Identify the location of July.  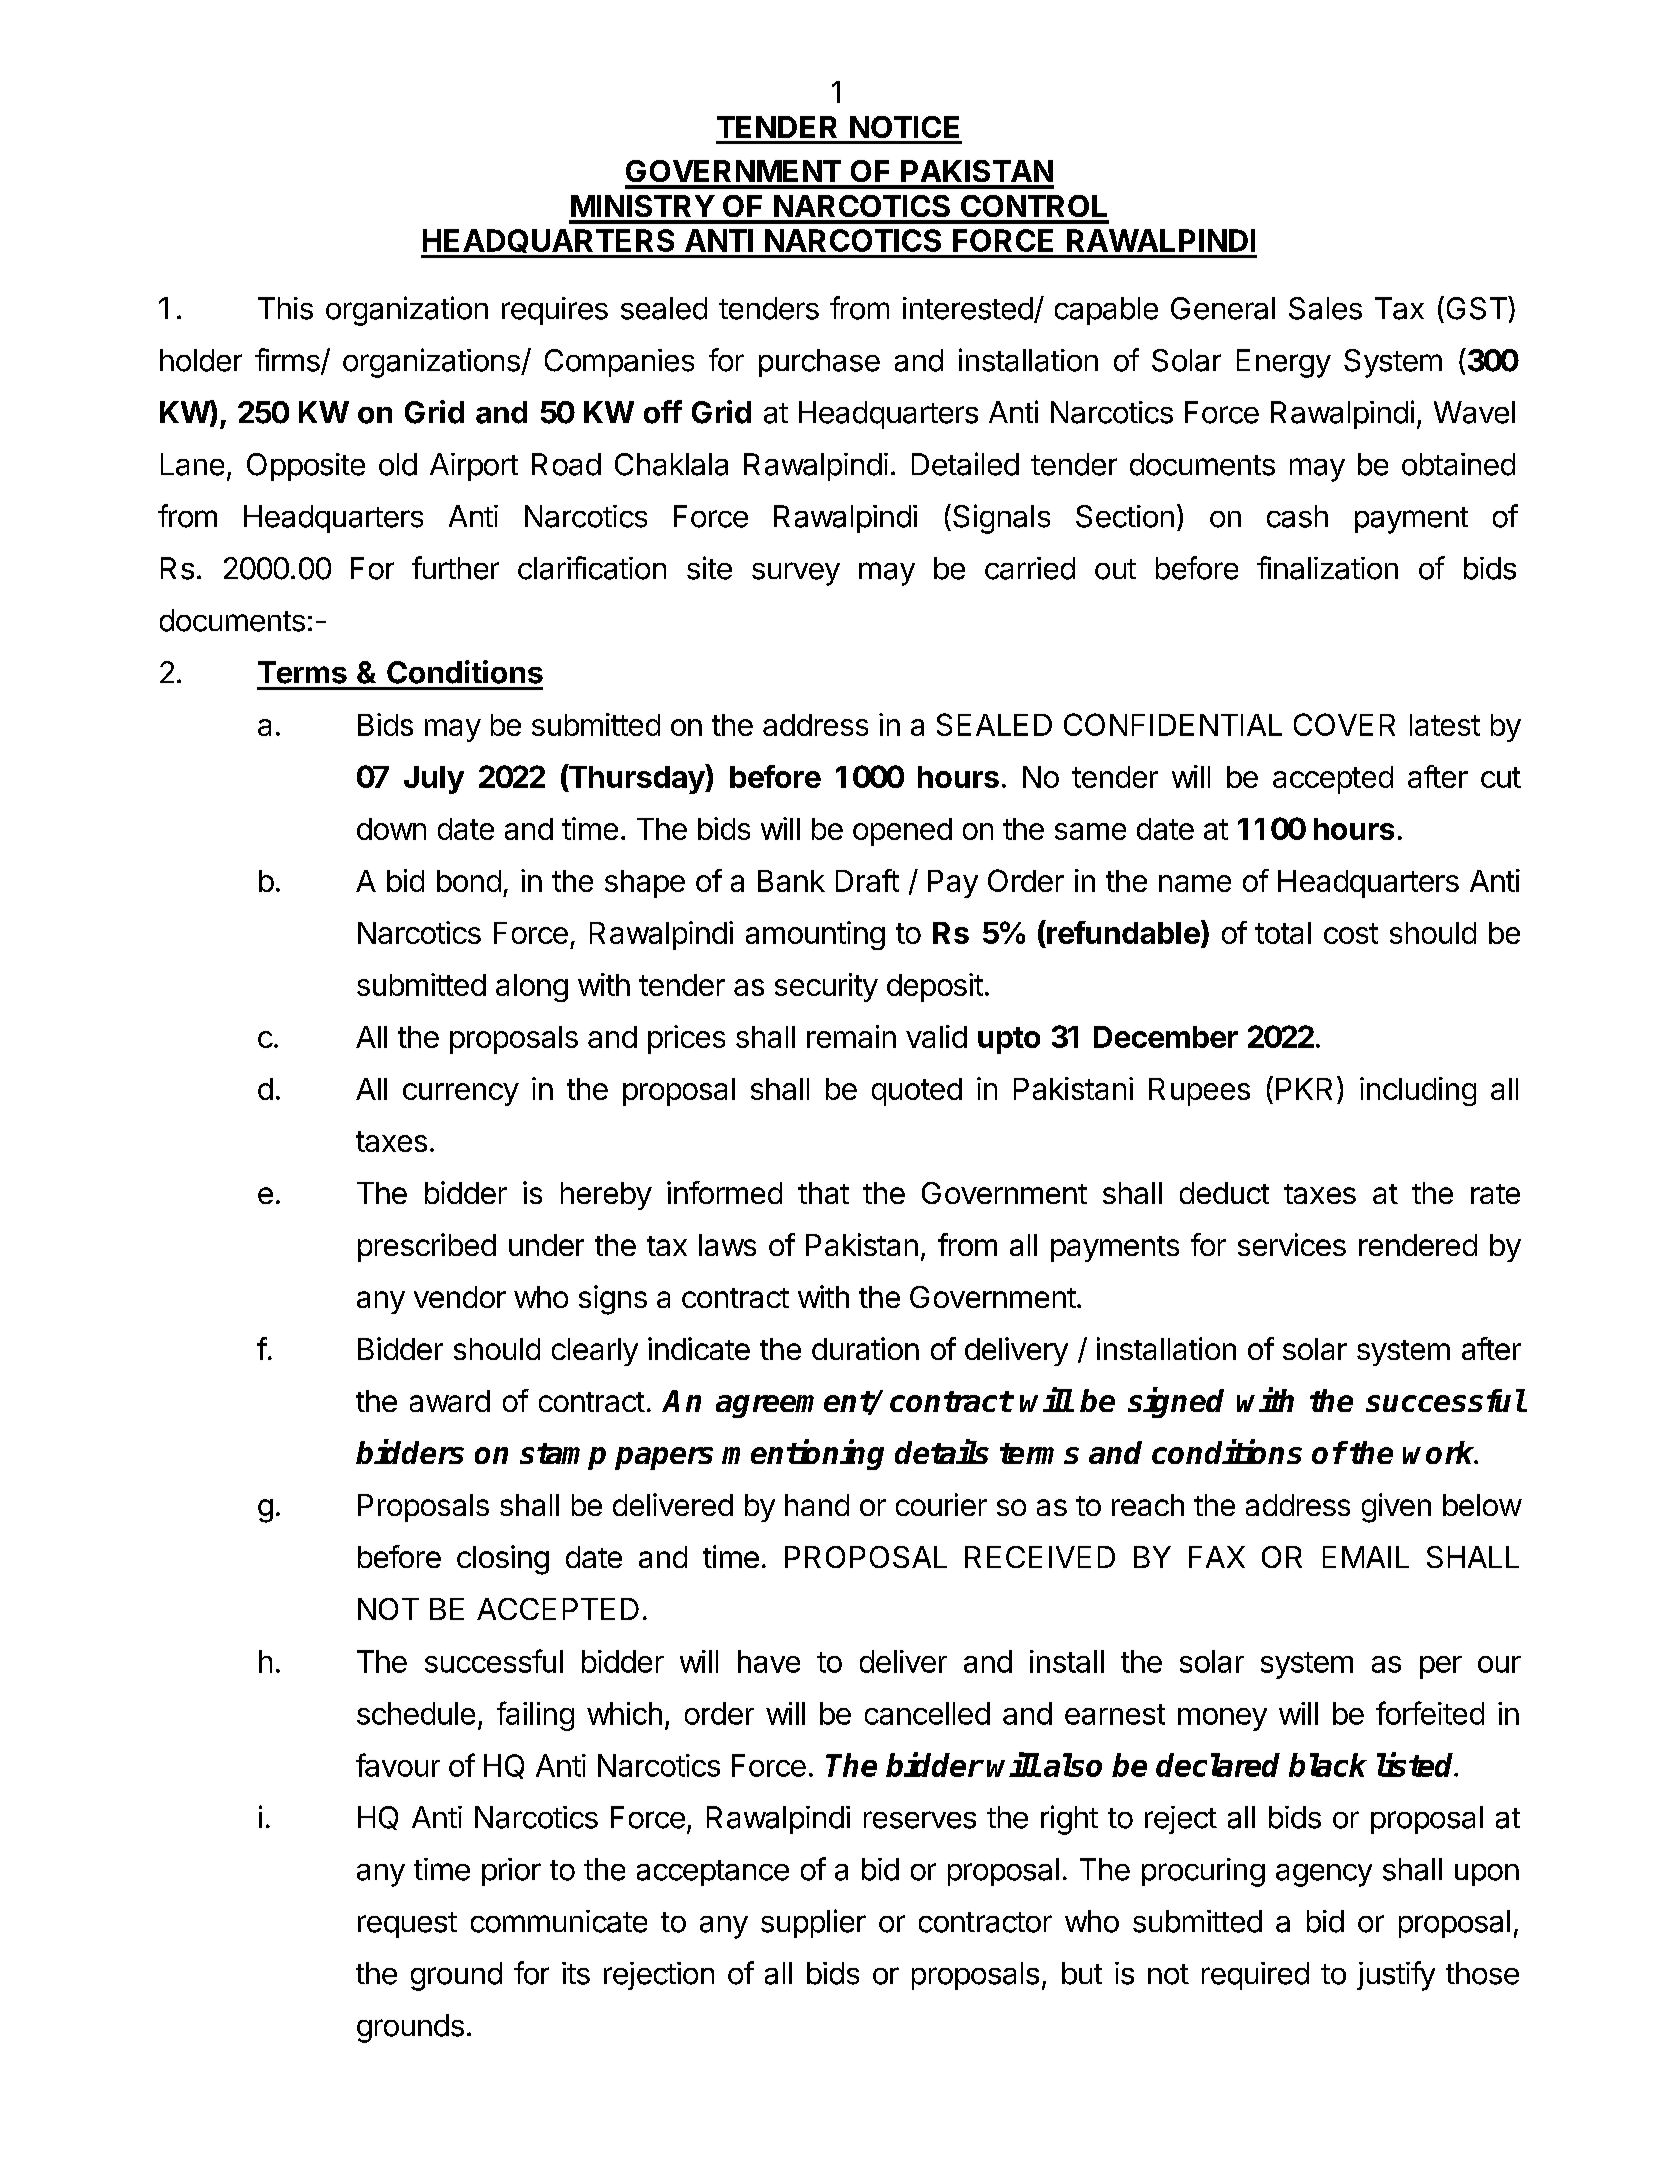
(434, 780).
